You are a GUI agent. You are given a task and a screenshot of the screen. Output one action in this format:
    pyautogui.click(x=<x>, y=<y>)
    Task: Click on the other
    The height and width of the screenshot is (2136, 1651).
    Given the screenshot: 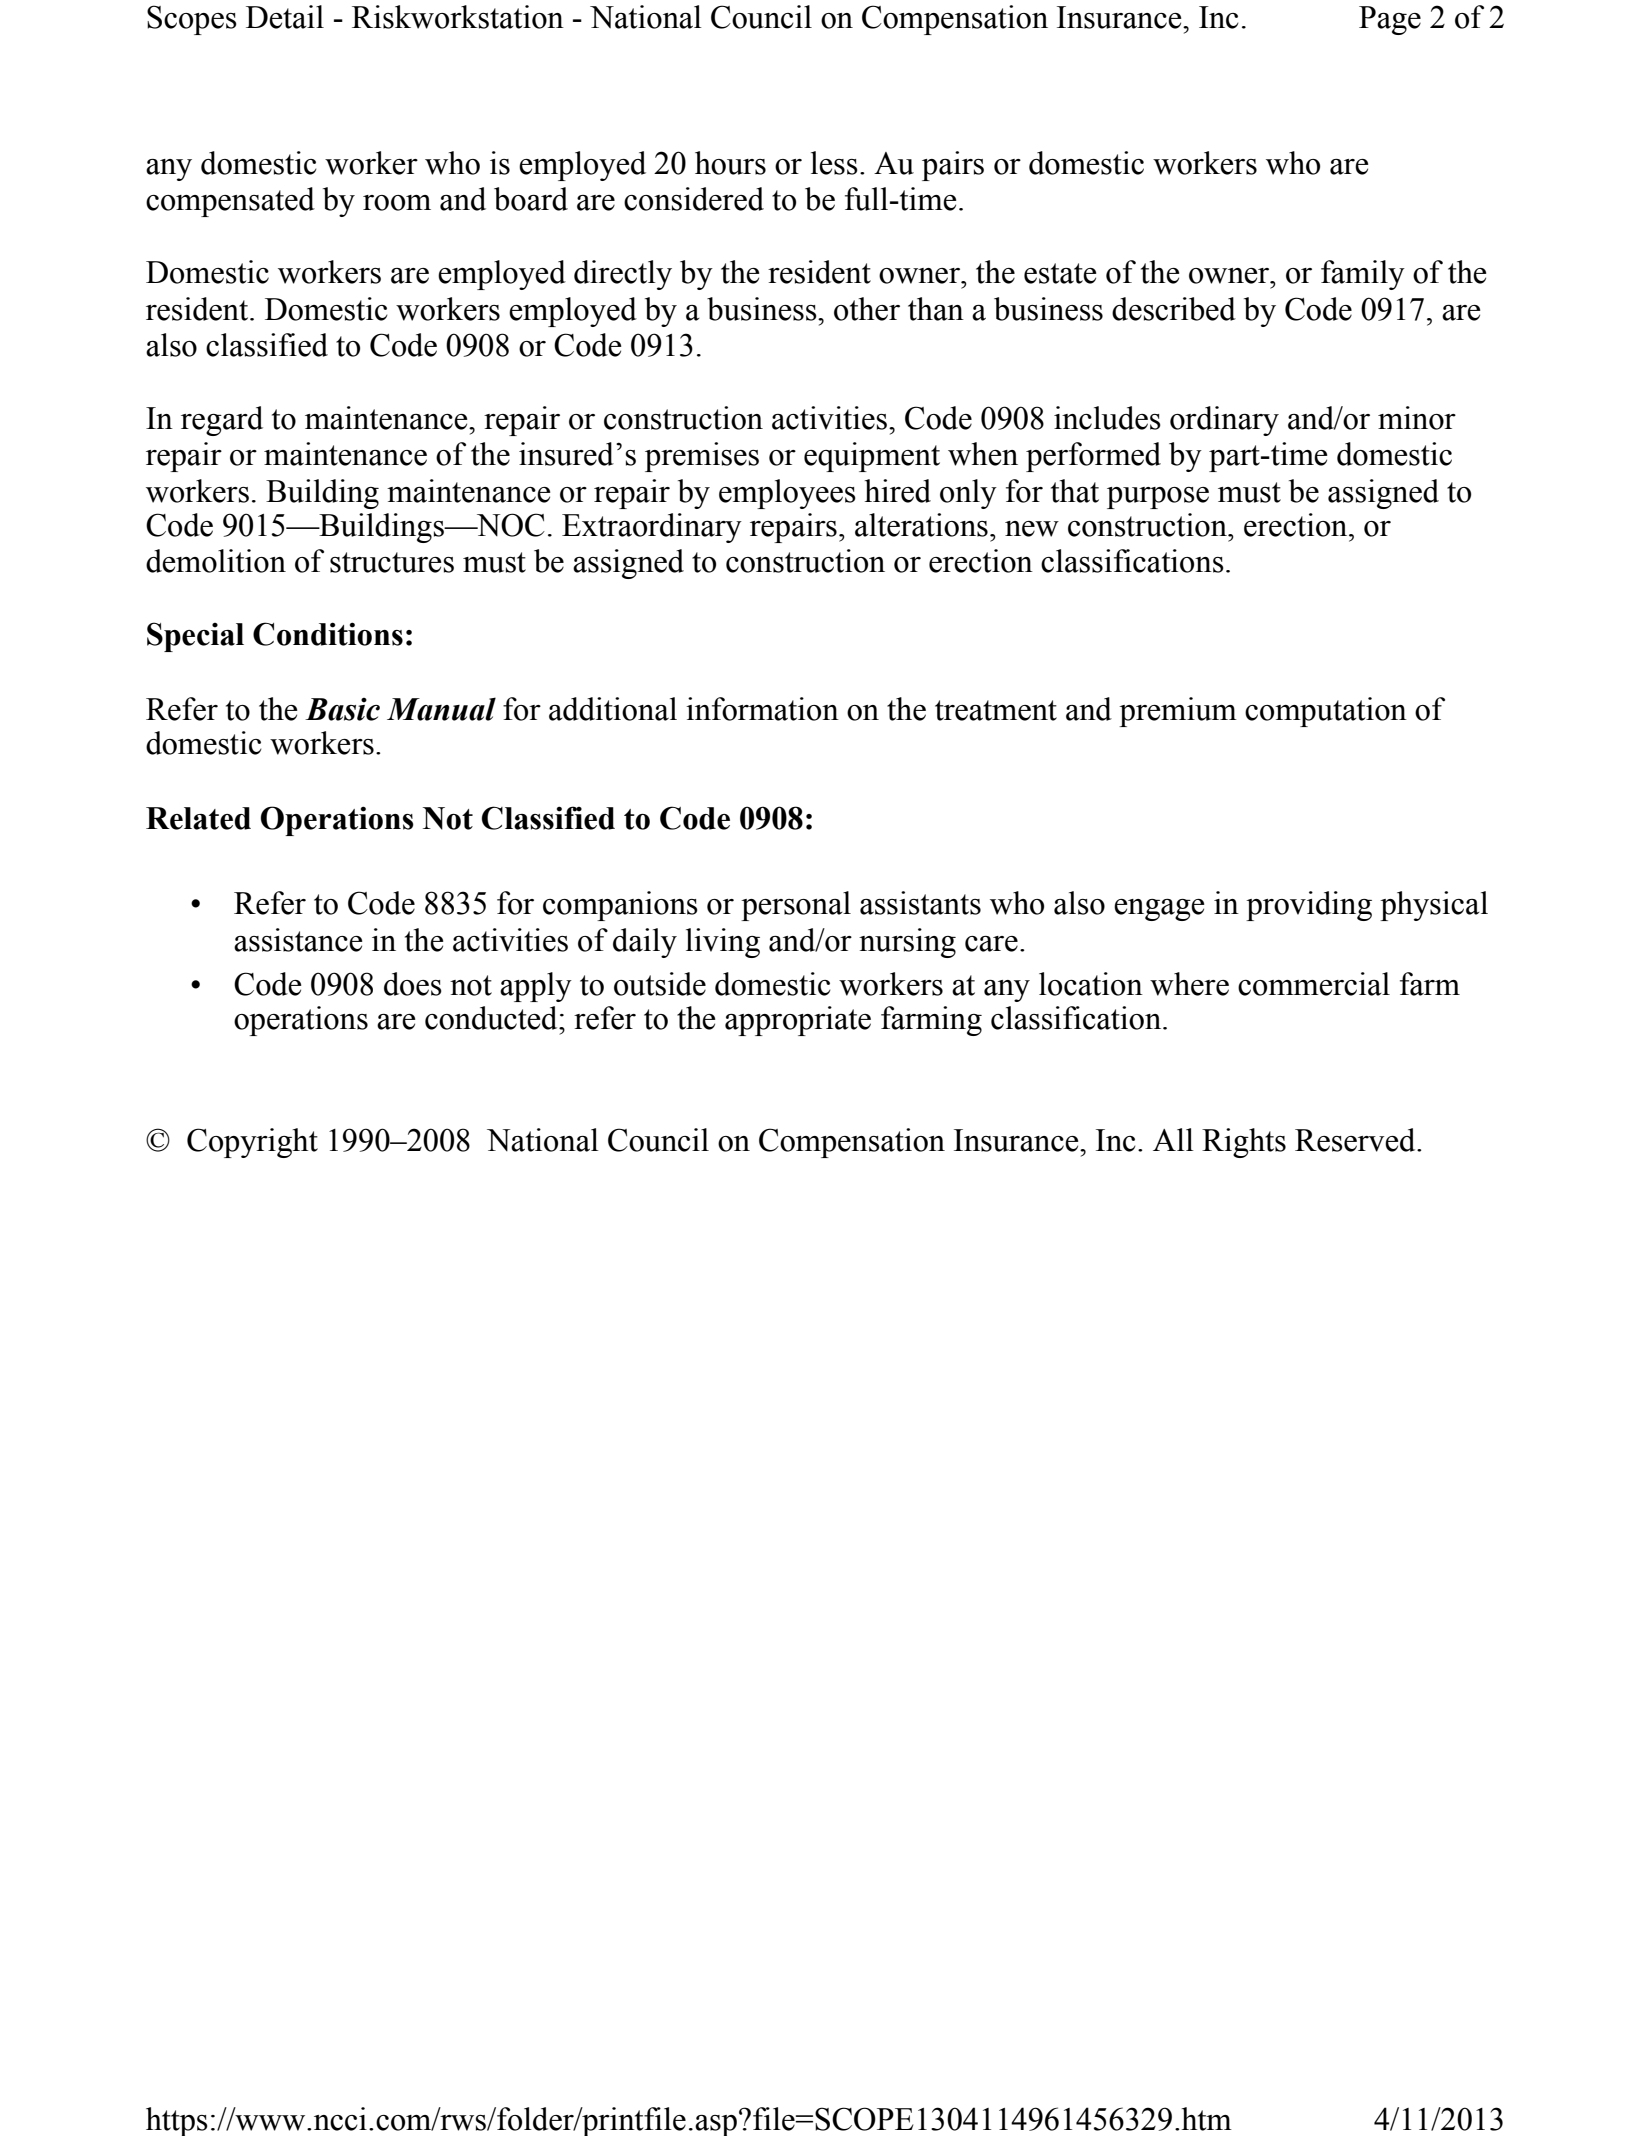 What is the action you would take?
    pyautogui.click(x=867, y=309)
